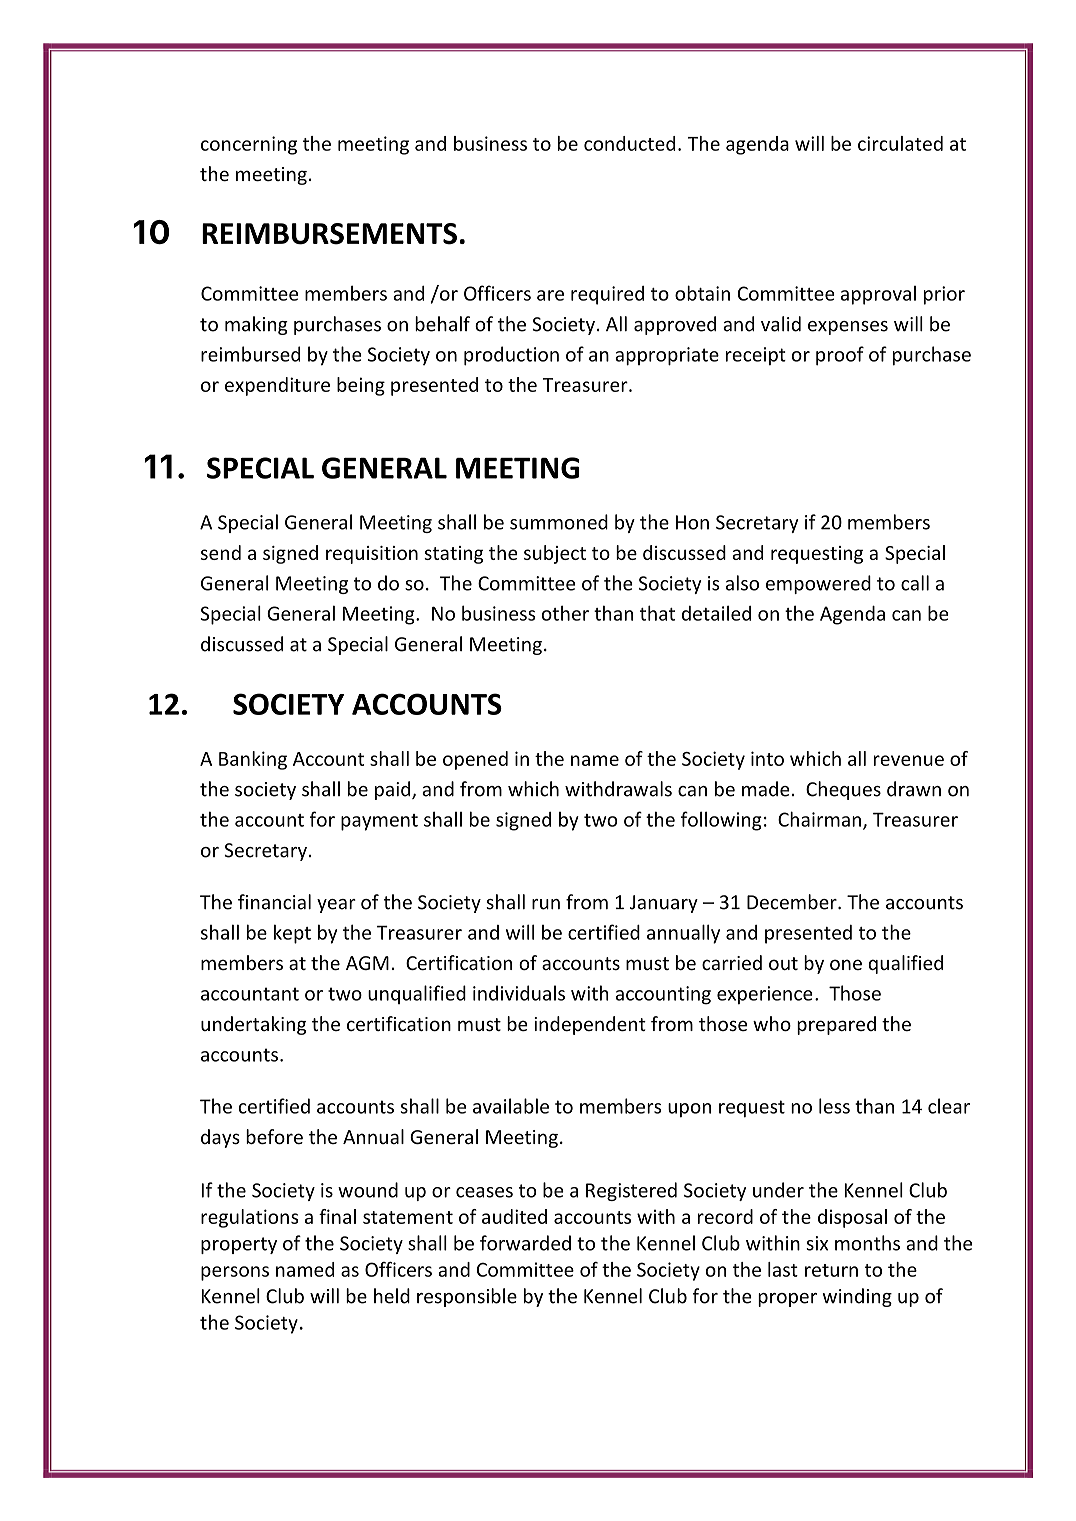  Describe the element at coordinates (840, 356) in the document. I see `proof` at that location.
